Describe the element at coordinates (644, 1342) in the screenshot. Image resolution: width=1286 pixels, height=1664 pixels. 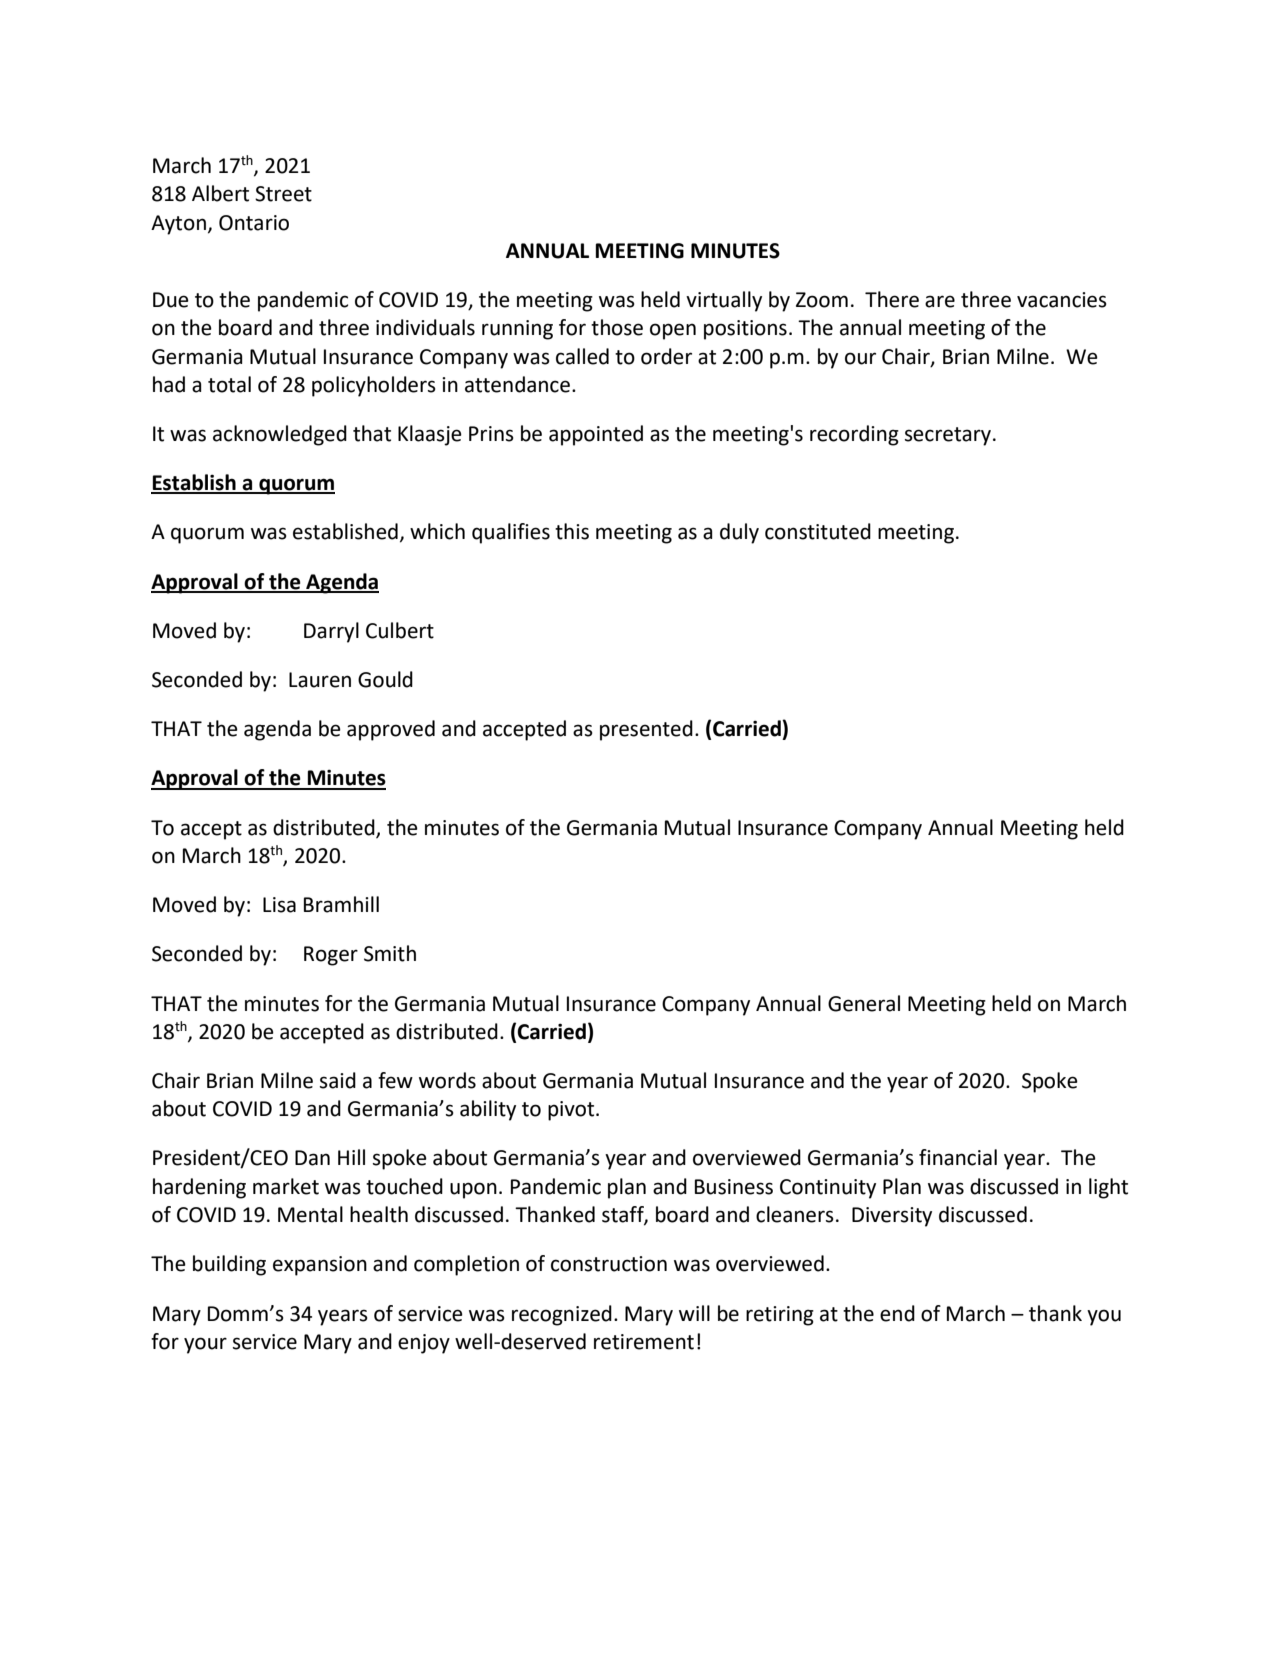
I see `retirement` at that location.
